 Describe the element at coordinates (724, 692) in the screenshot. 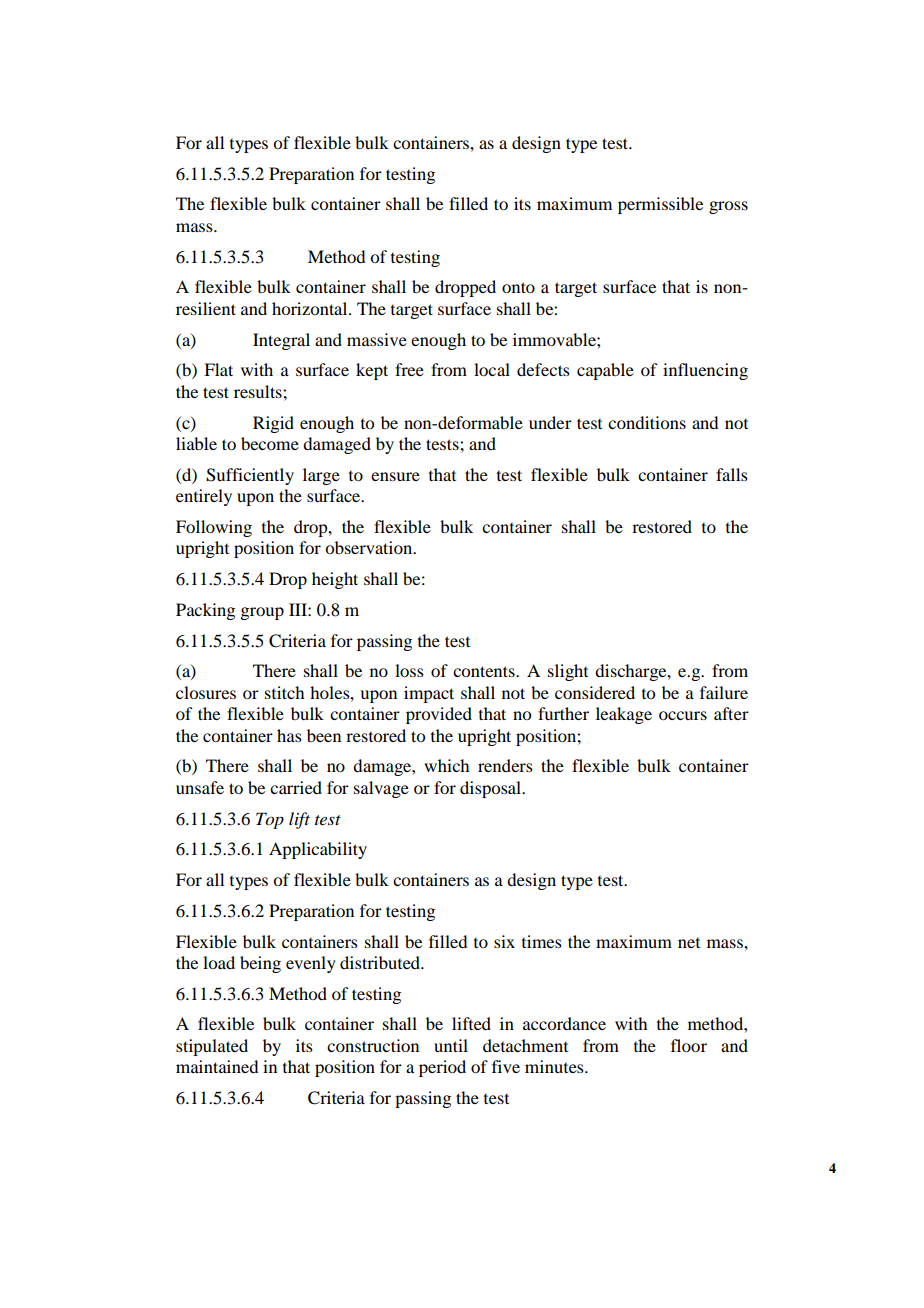

I see `failure` at that location.
